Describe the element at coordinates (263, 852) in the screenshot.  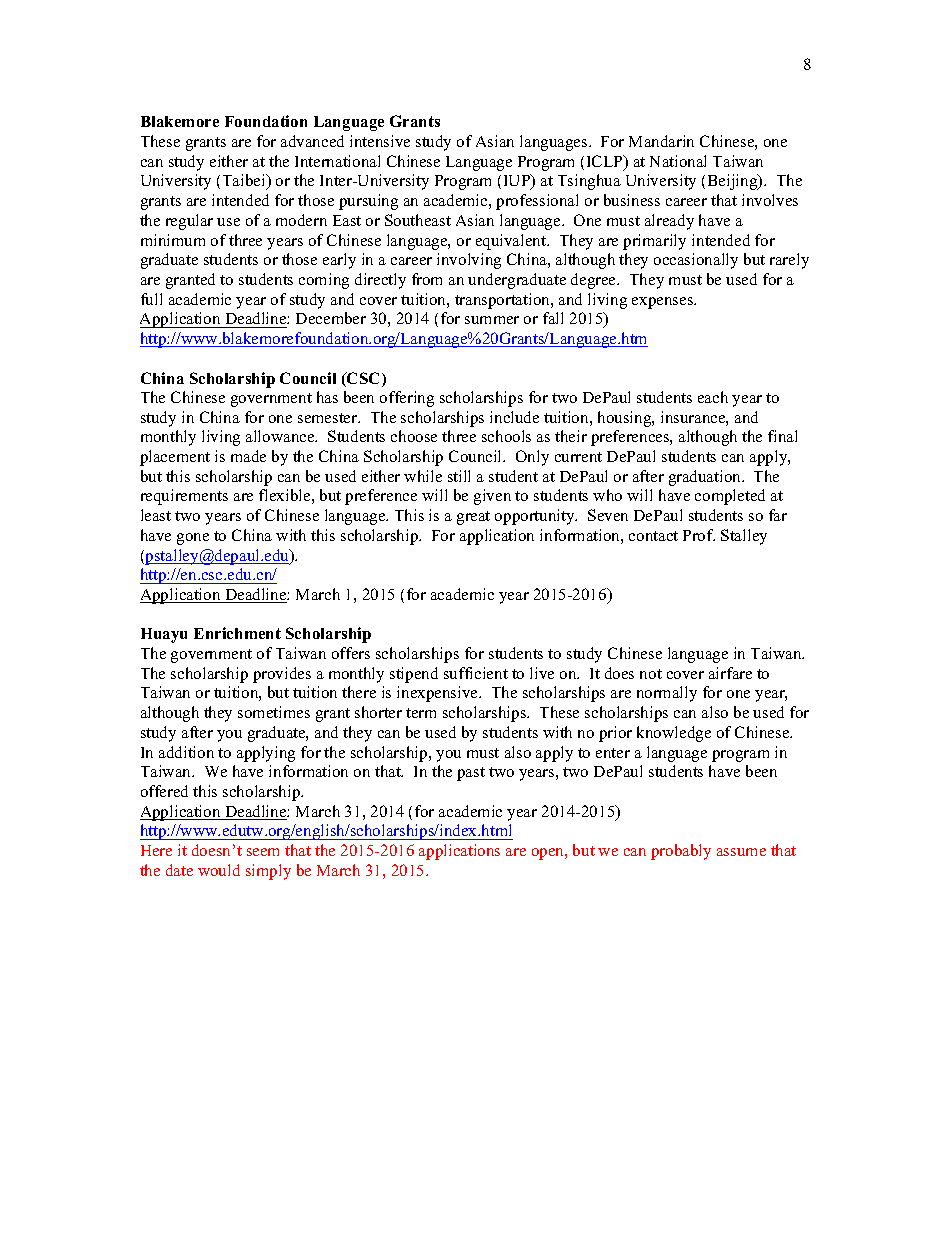
I see `seem` at that location.
